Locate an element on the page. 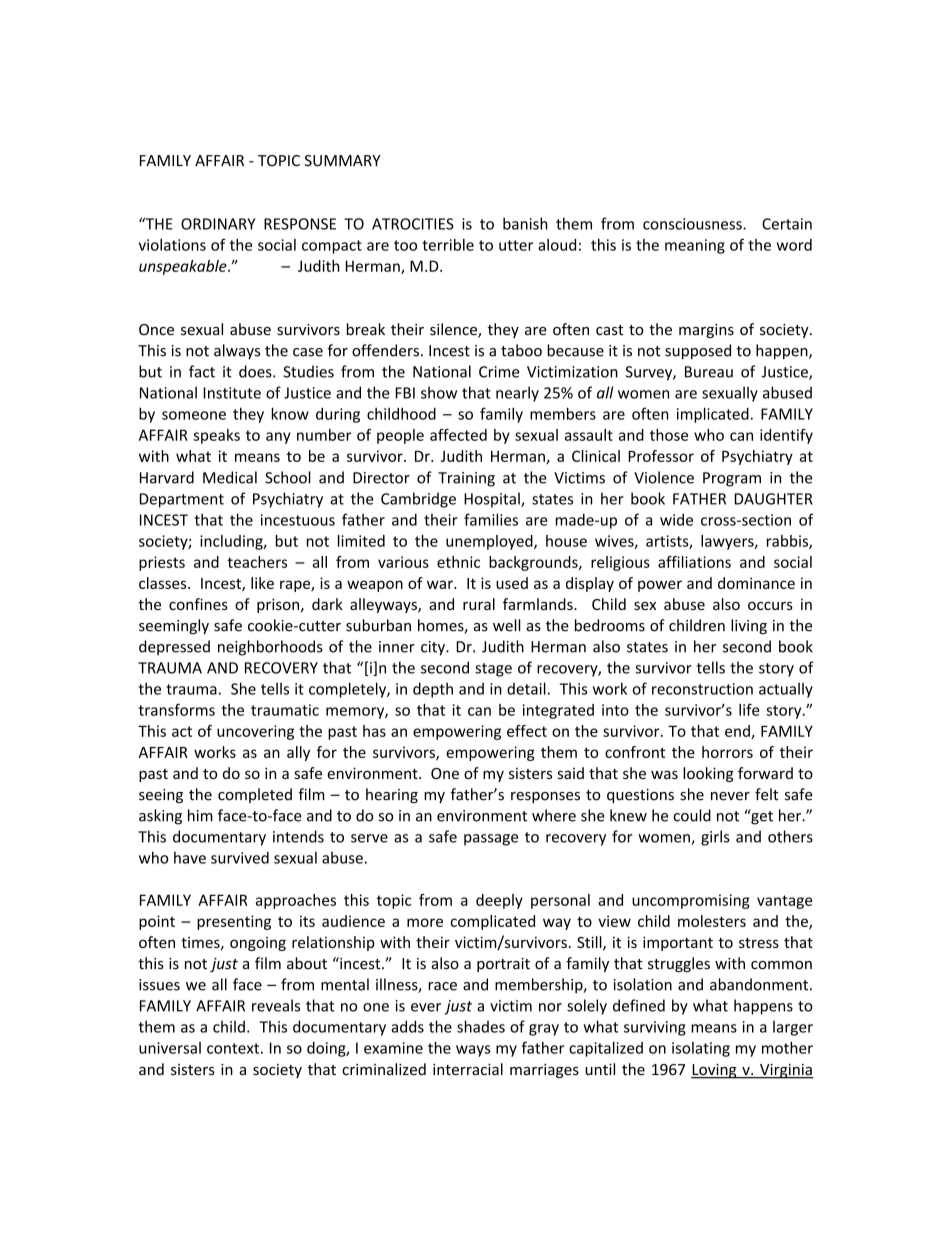 The width and height of the page is (952, 1233). confines is located at coordinates (198, 604).
